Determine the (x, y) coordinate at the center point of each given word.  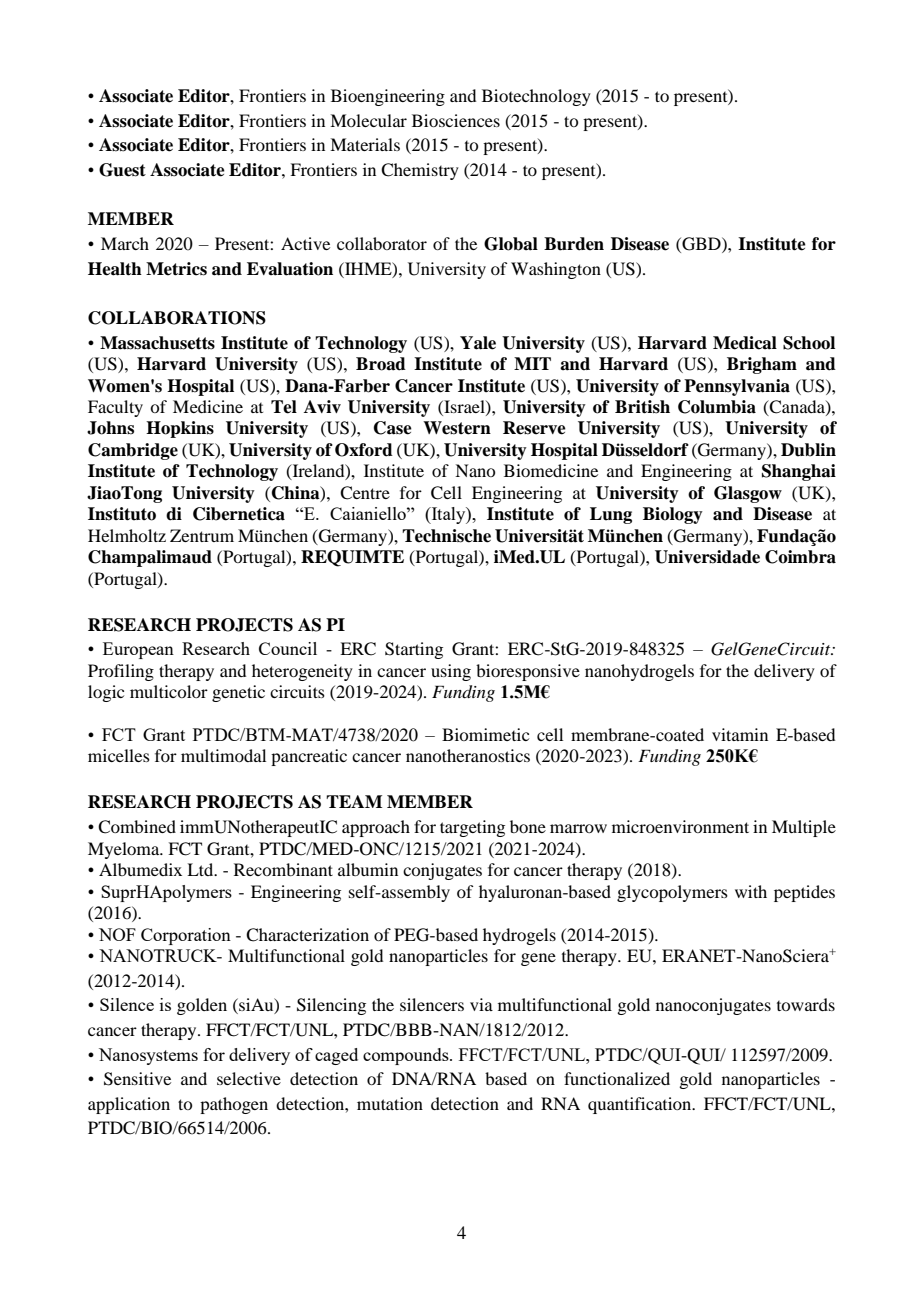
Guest (122, 170)
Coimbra (800, 557)
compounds (407, 1056)
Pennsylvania (737, 387)
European (138, 650)
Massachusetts (157, 343)
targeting (472, 828)
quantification (641, 1105)
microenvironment (680, 826)
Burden (574, 244)
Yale (478, 343)
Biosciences (456, 120)
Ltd (201, 869)
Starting (414, 650)
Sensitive (137, 1079)
